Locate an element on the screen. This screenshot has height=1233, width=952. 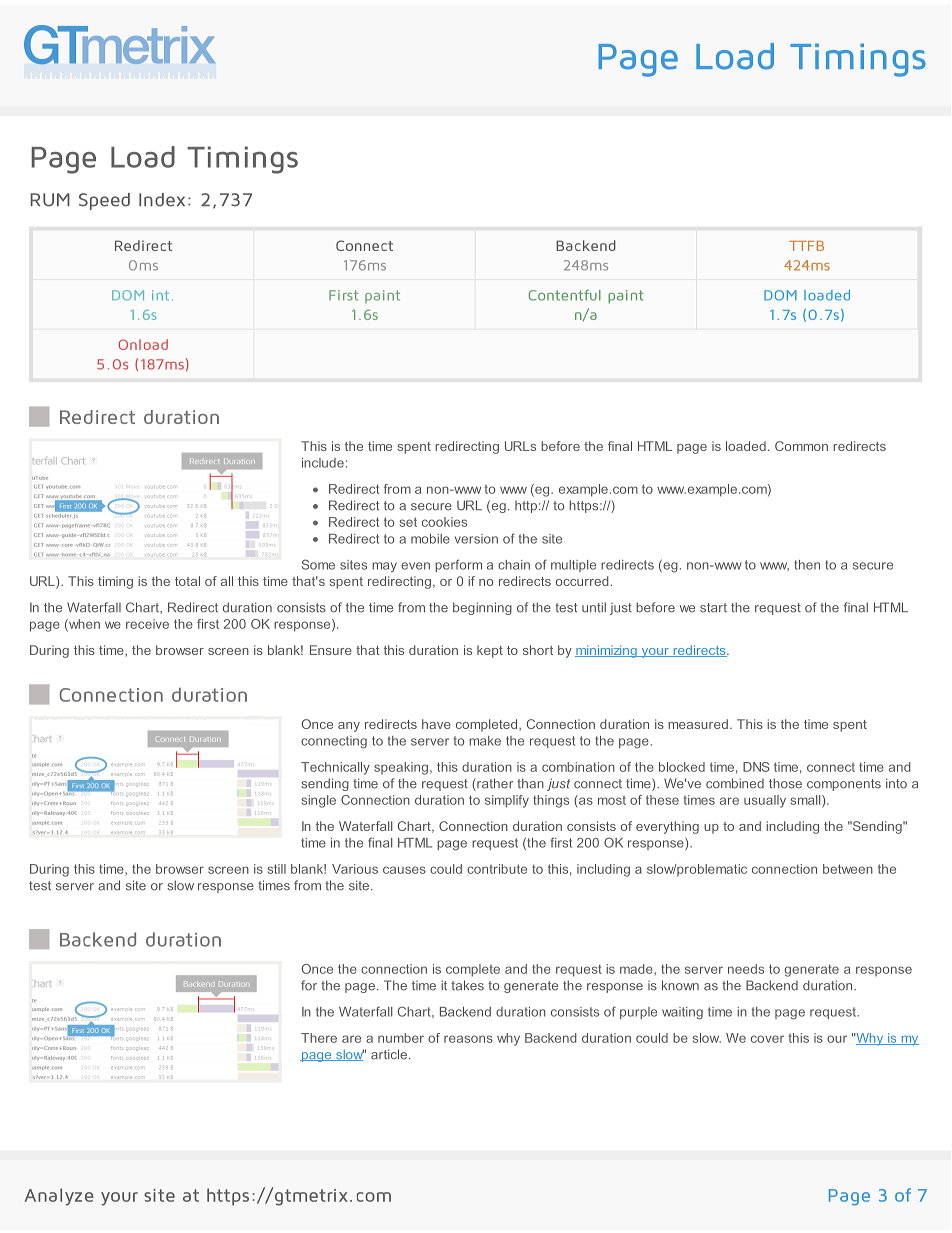
Contentful is located at coordinates (564, 295).
